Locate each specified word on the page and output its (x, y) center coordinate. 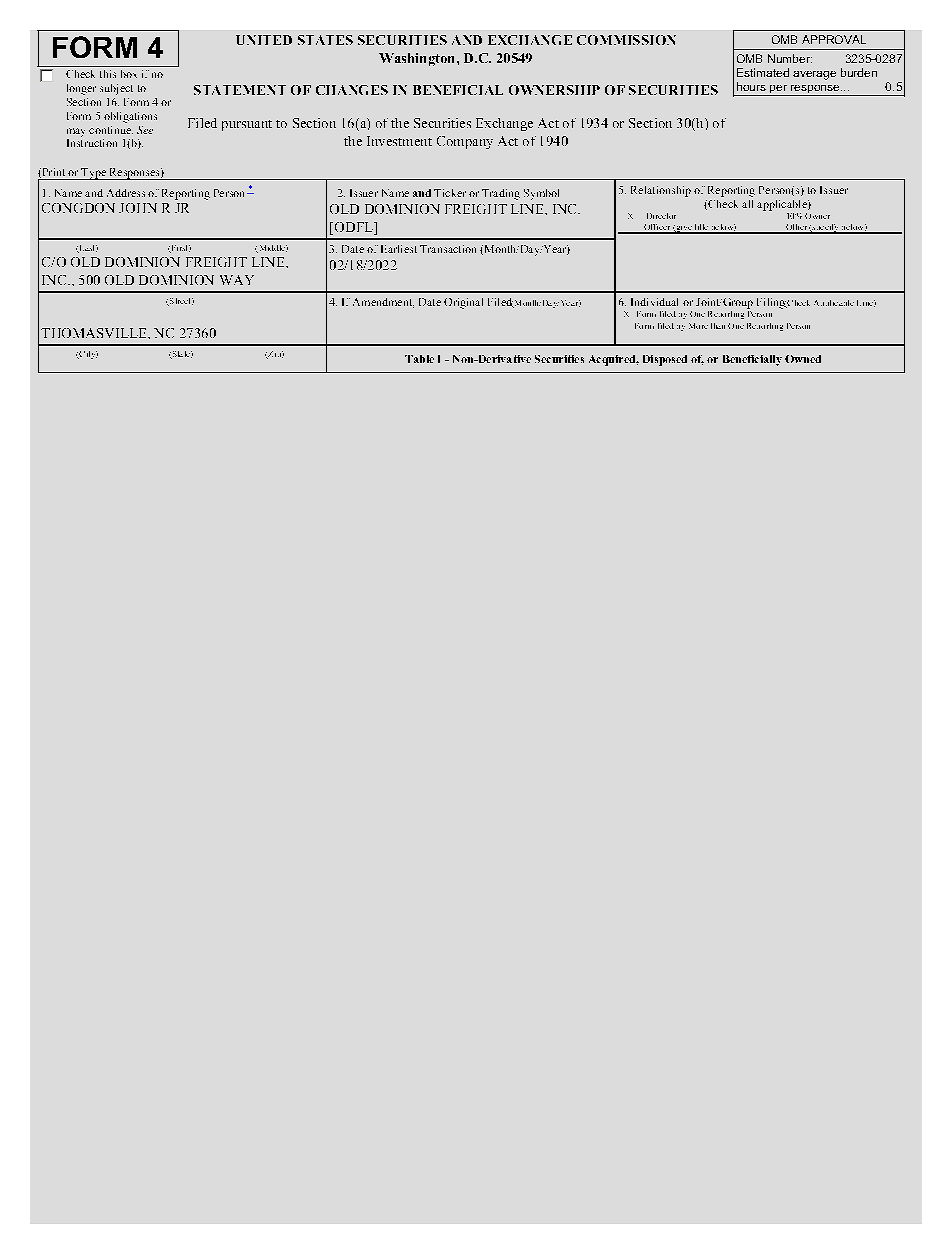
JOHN (138, 208)
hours (751, 86)
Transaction (448, 249)
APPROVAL (834, 39)
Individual (654, 302)
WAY (237, 280)
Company (465, 142)
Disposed (665, 360)
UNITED (264, 40)
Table (419, 359)
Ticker (450, 193)
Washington (418, 59)
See (145, 130)
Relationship (661, 191)
